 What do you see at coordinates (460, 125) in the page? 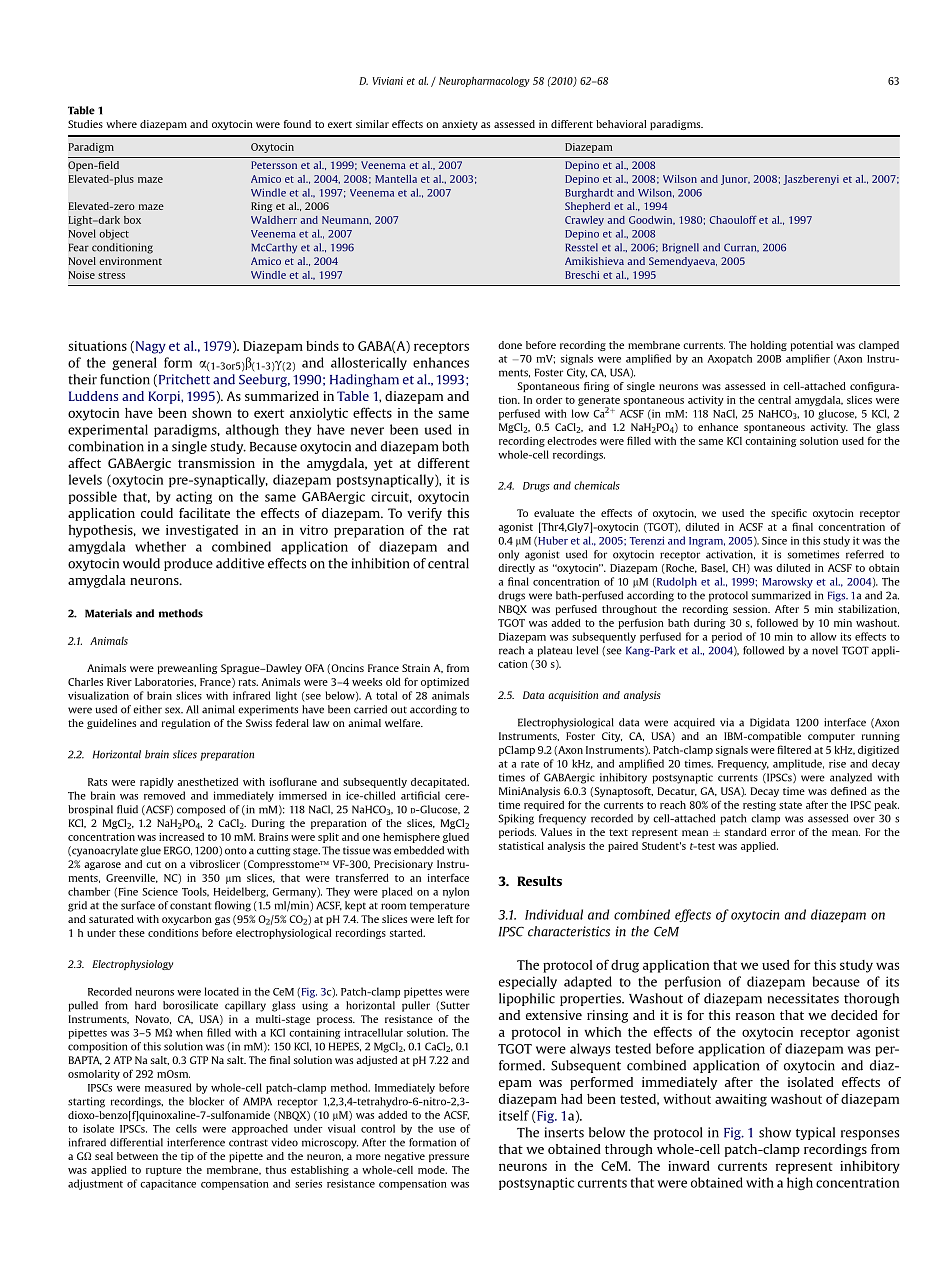
I see `anxiety` at bounding box center [460, 125].
